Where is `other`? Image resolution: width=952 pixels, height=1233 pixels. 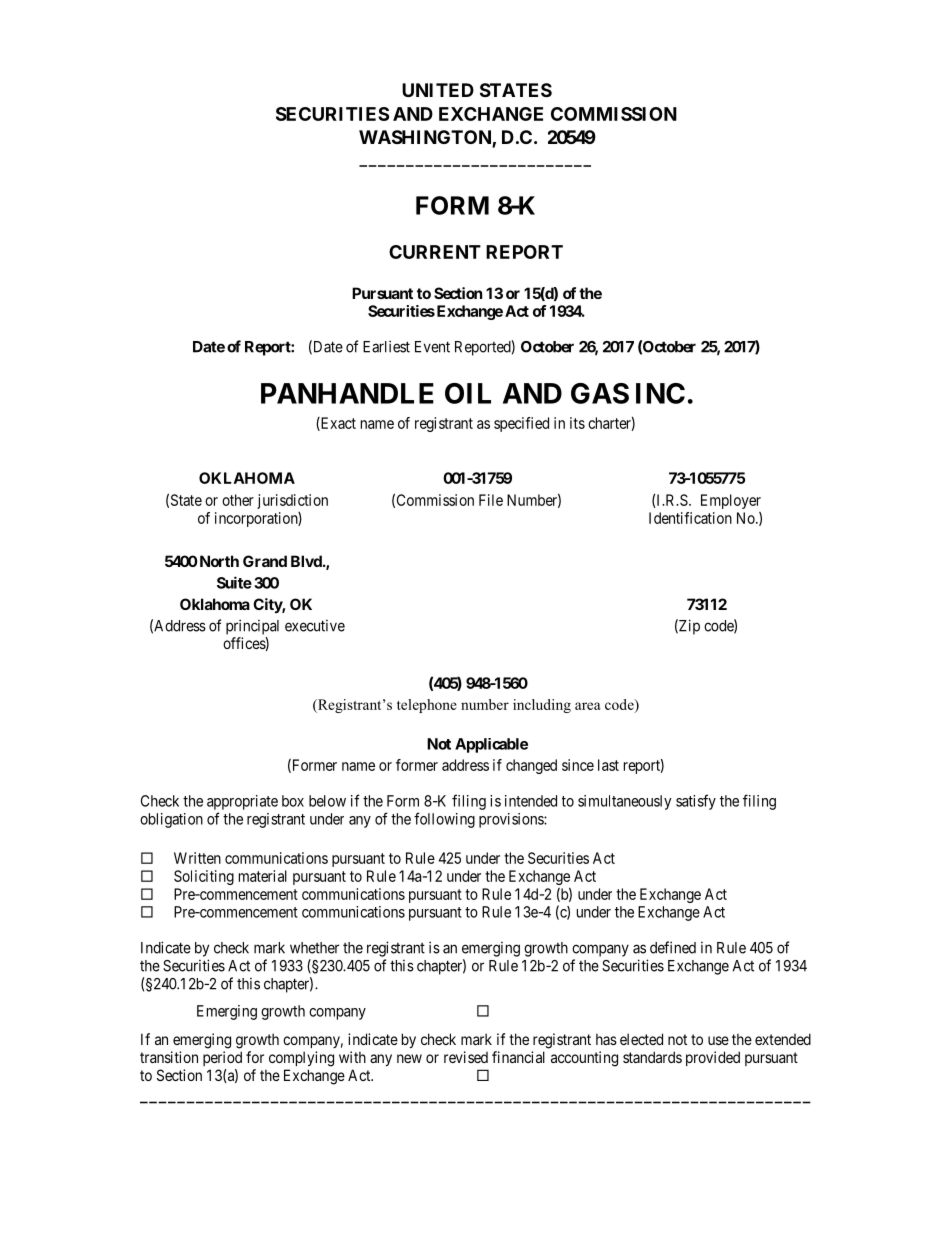 other is located at coordinates (238, 500).
